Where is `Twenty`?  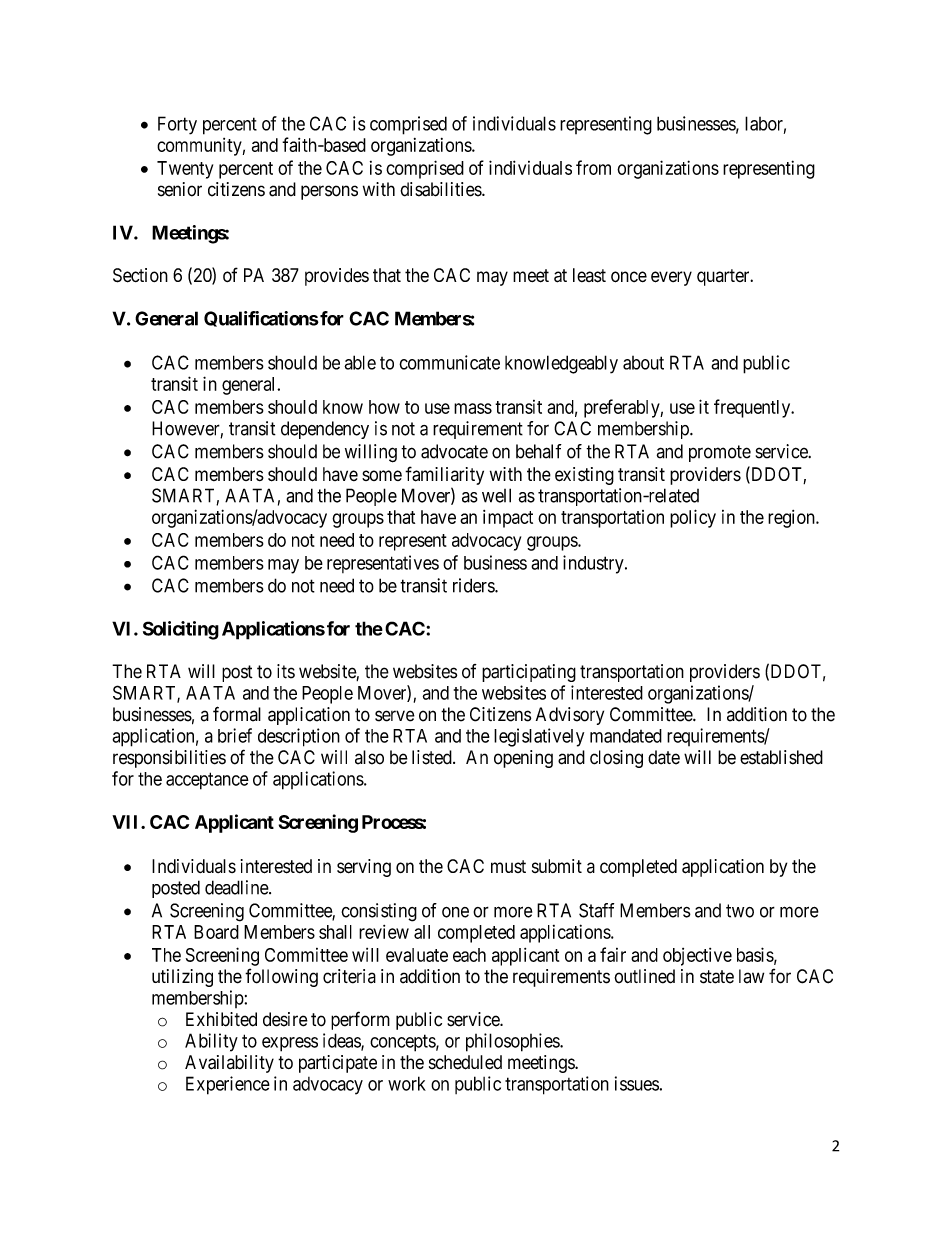 Twenty is located at coordinates (185, 170).
